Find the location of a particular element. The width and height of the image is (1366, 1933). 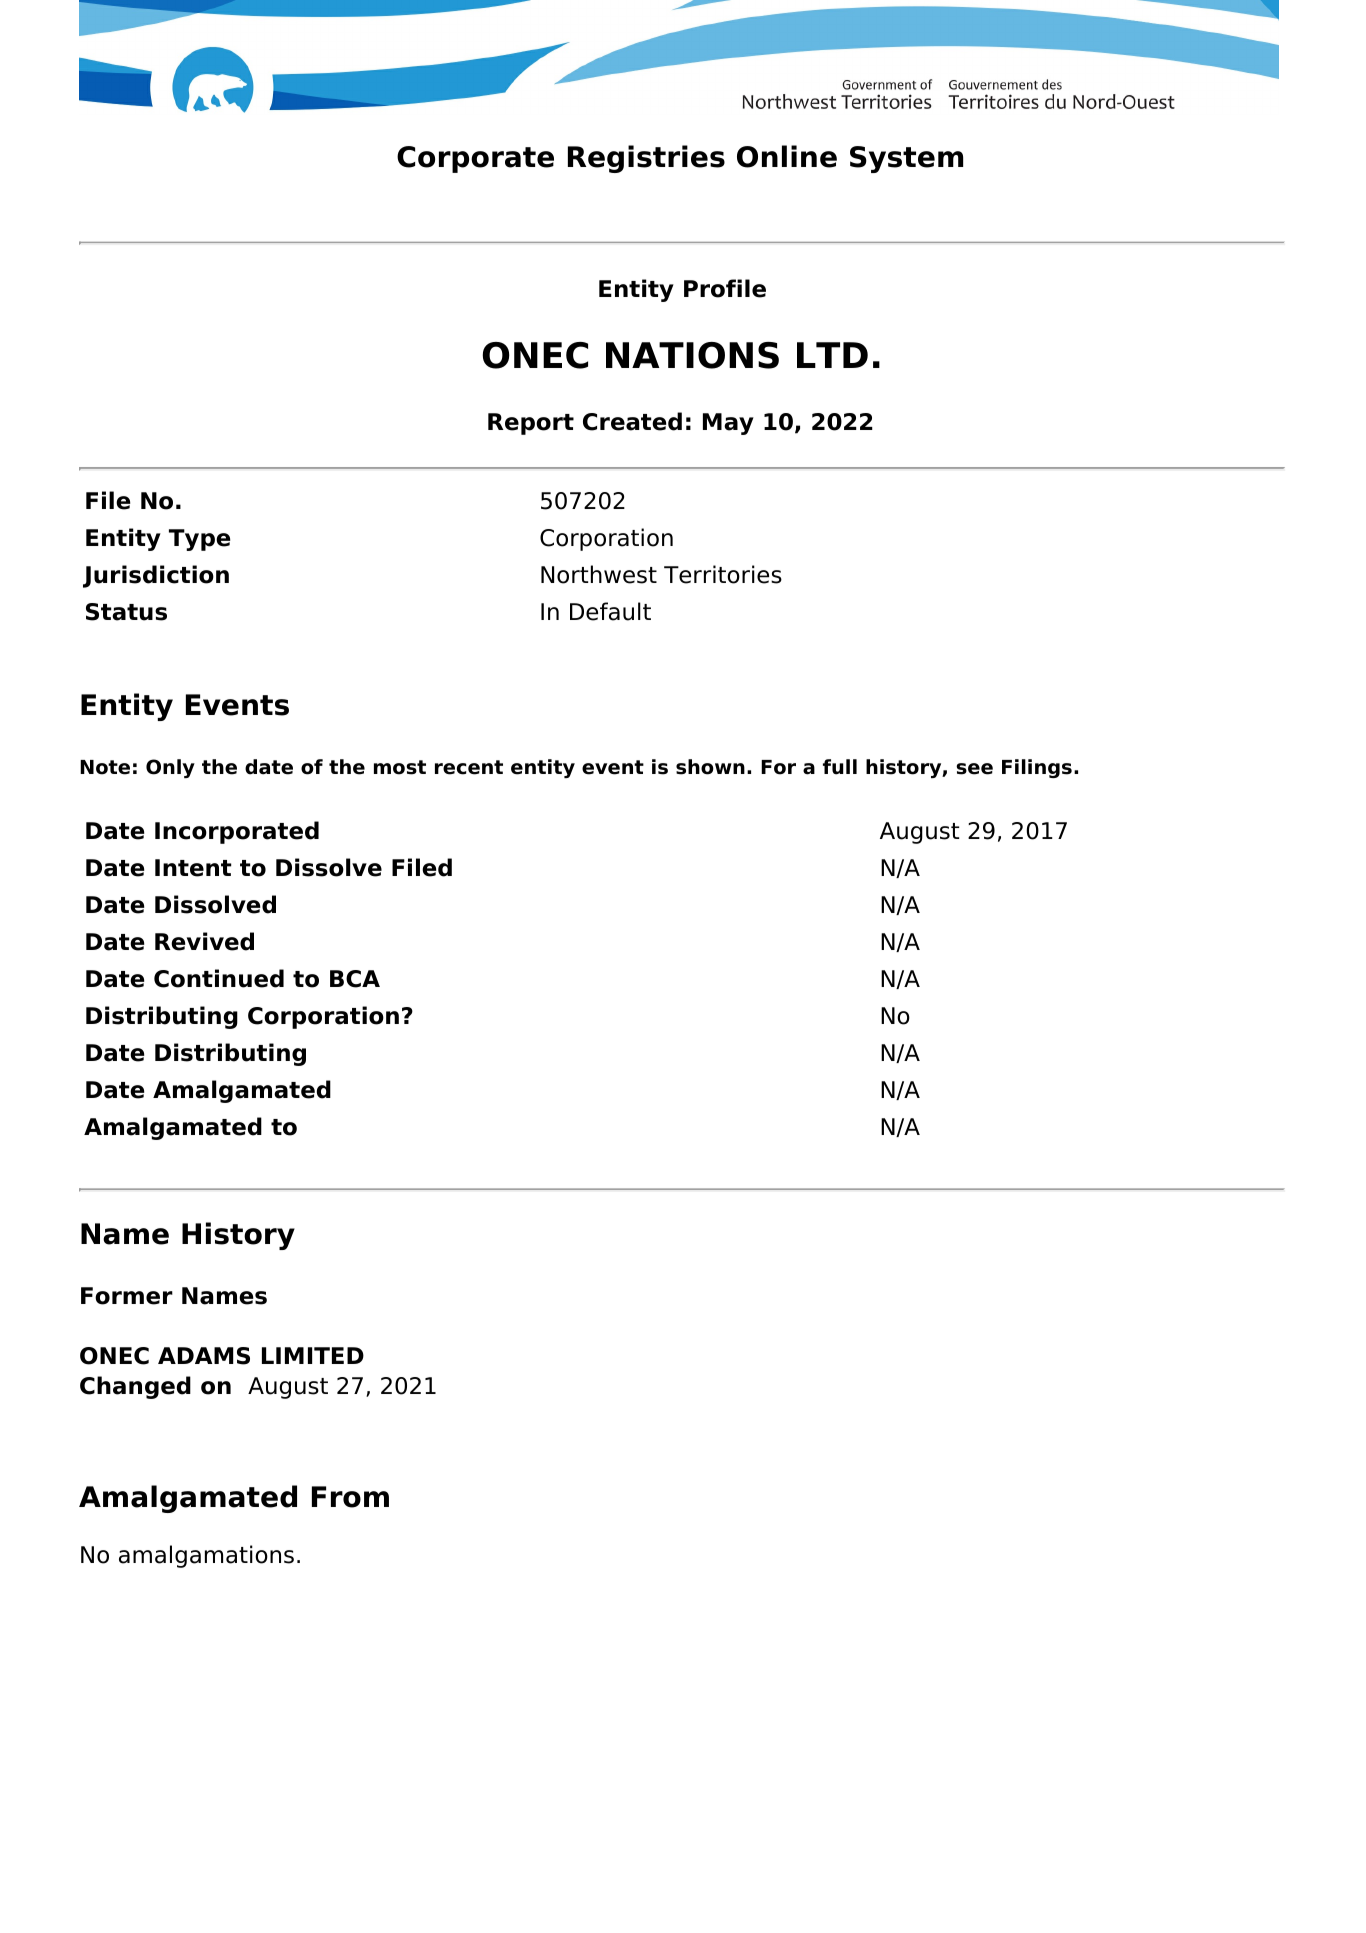

Type is located at coordinates (199, 540).
